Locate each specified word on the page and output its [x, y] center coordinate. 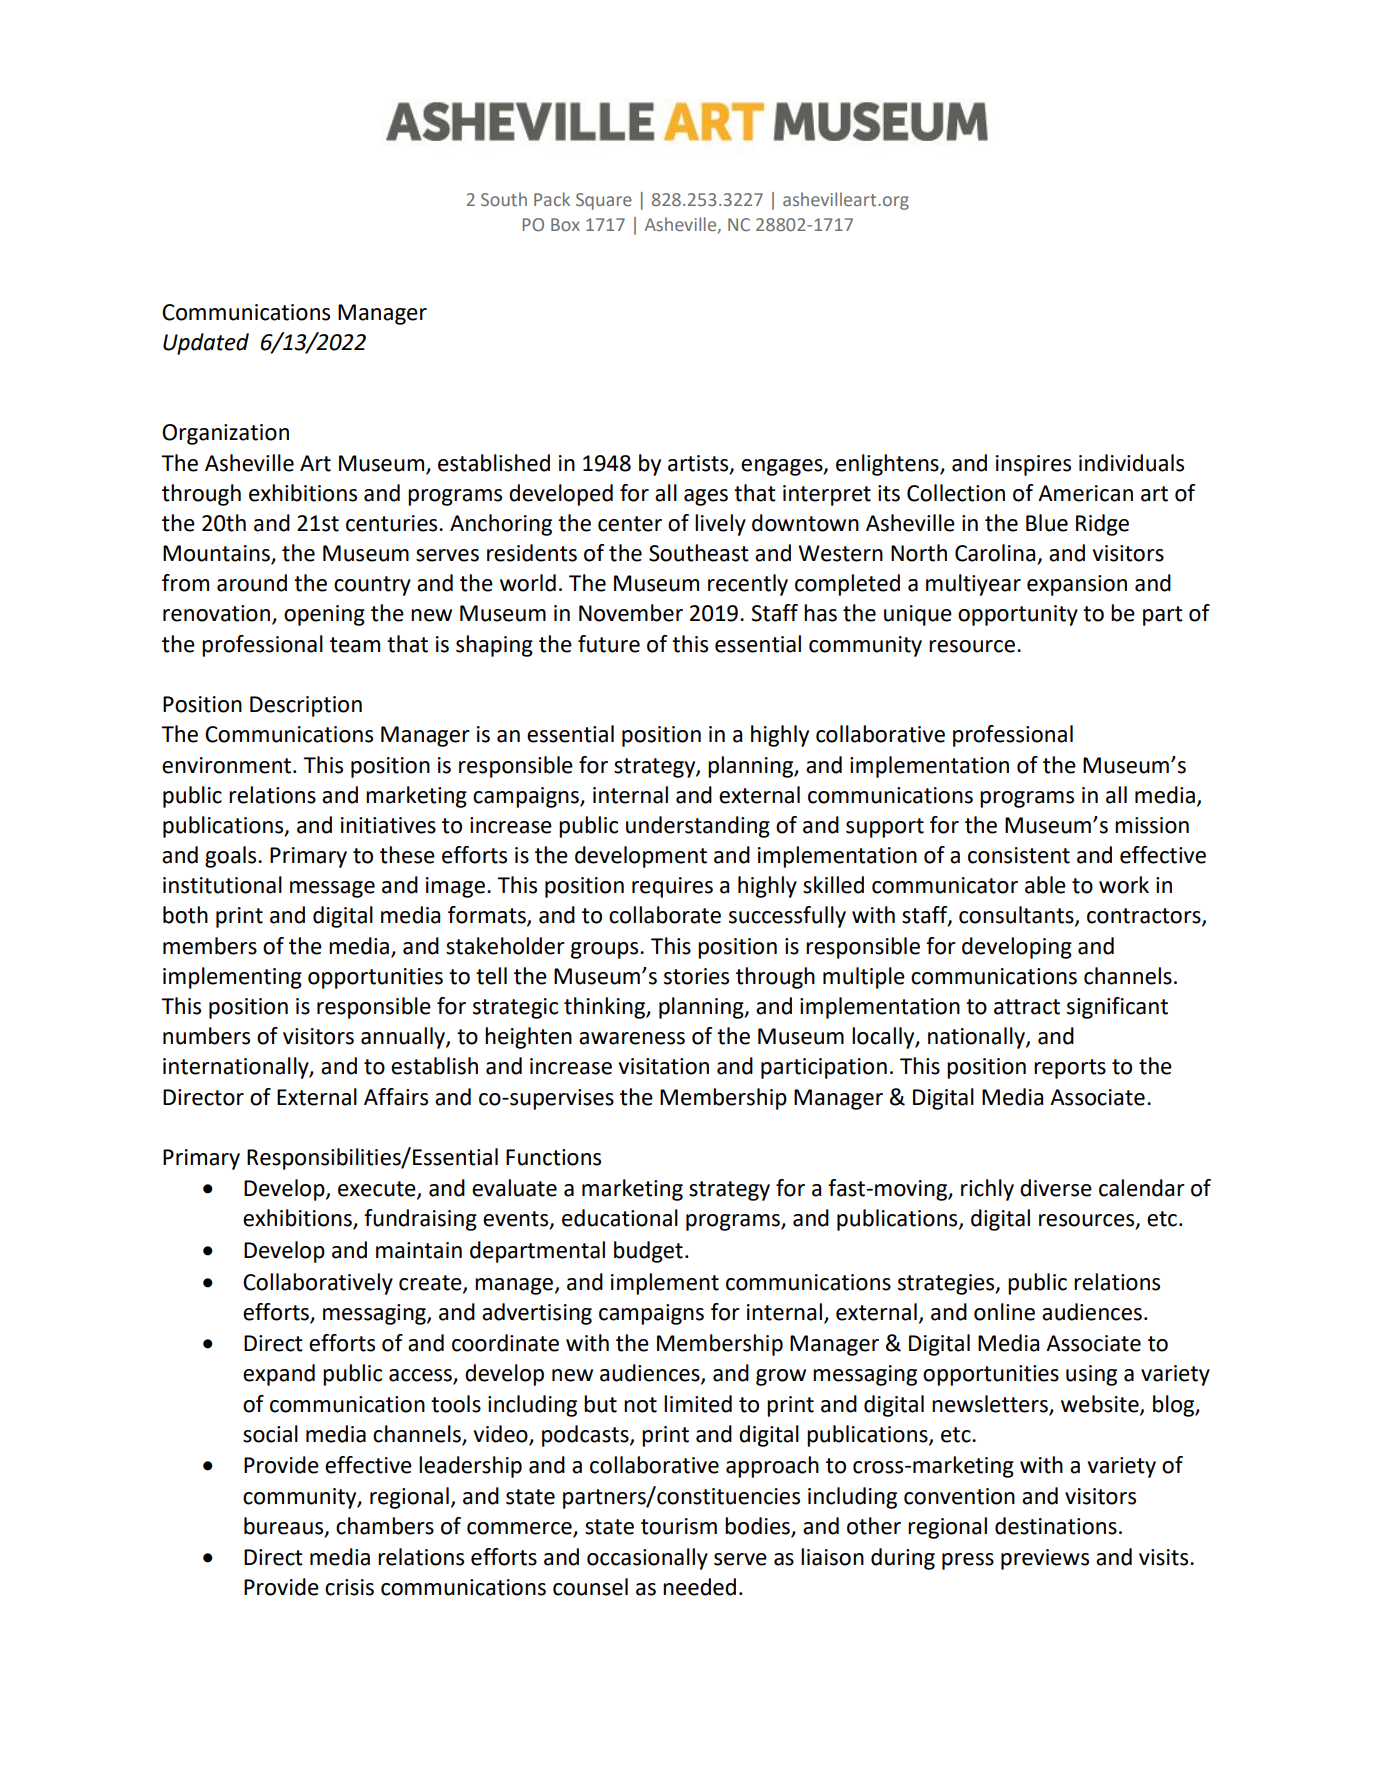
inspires [1033, 465]
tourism [679, 1526]
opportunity [1018, 615]
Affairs [396, 1097]
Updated [206, 344]
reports [1070, 1069]
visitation [664, 1066]
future [609, 644]
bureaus [285, 1526]
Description [306, 706]
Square [604, 201]
